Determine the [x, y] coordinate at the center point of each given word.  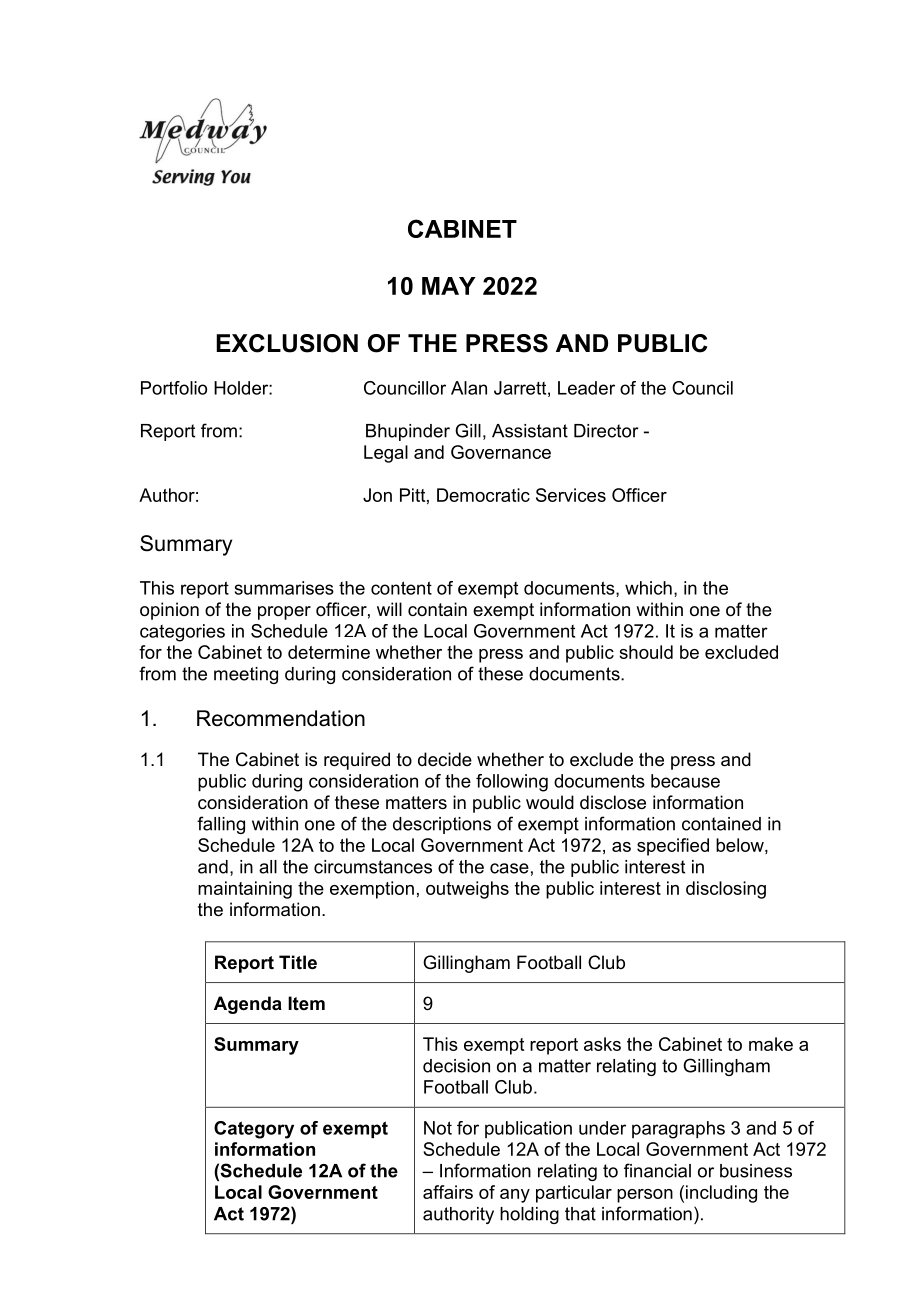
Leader [586, 388]
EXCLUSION [287, 343]
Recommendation [281, 718]
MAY [449, 286]
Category [254, 1130]
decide [445, 759]
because [685, 781]
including [721, 1194]
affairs [448, 1192]
